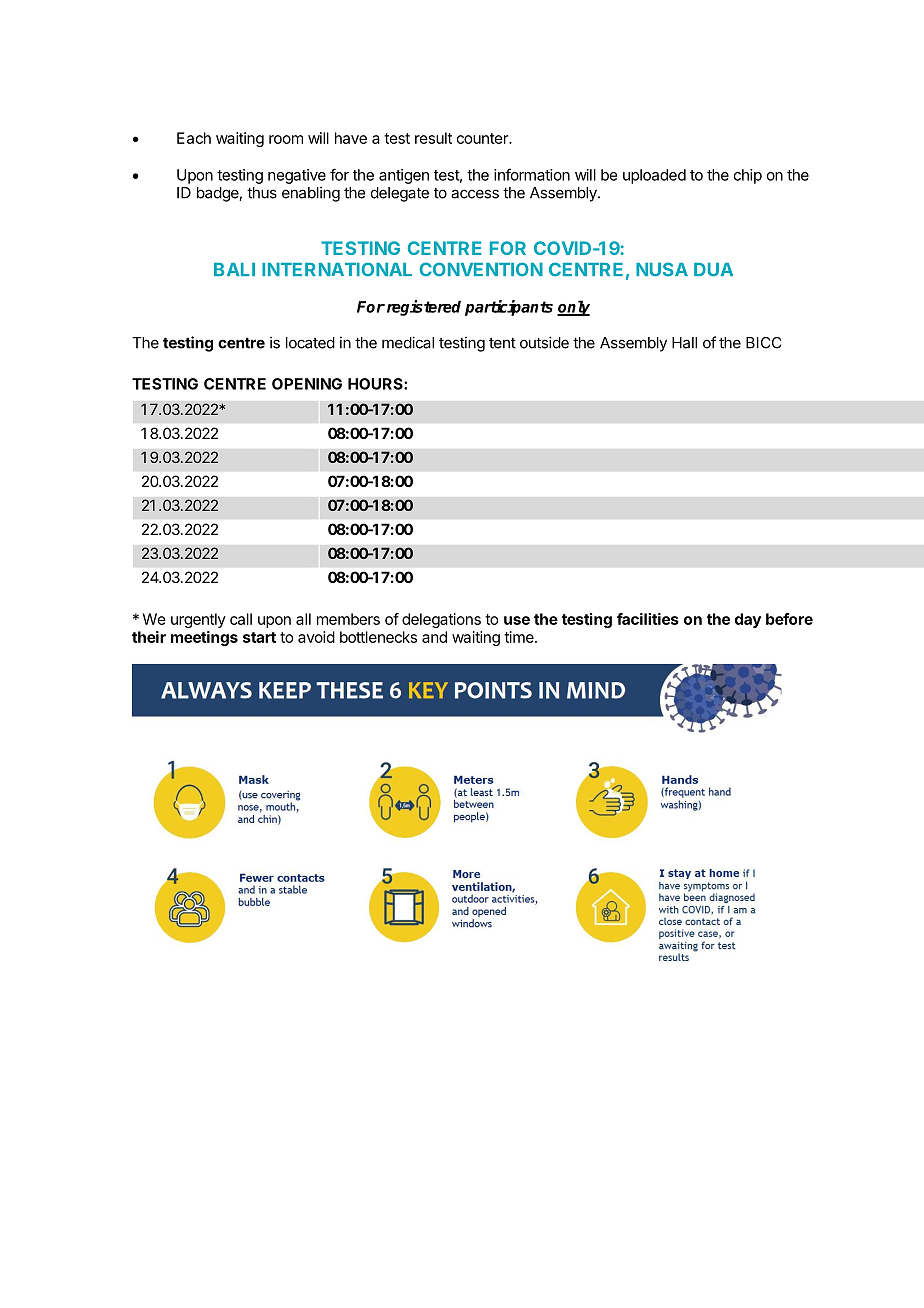 The image size is (924, 1308). What do you see at coordinates (194, 138) in the screenshot?
I see `Each` at bounding box center [194, 138].
